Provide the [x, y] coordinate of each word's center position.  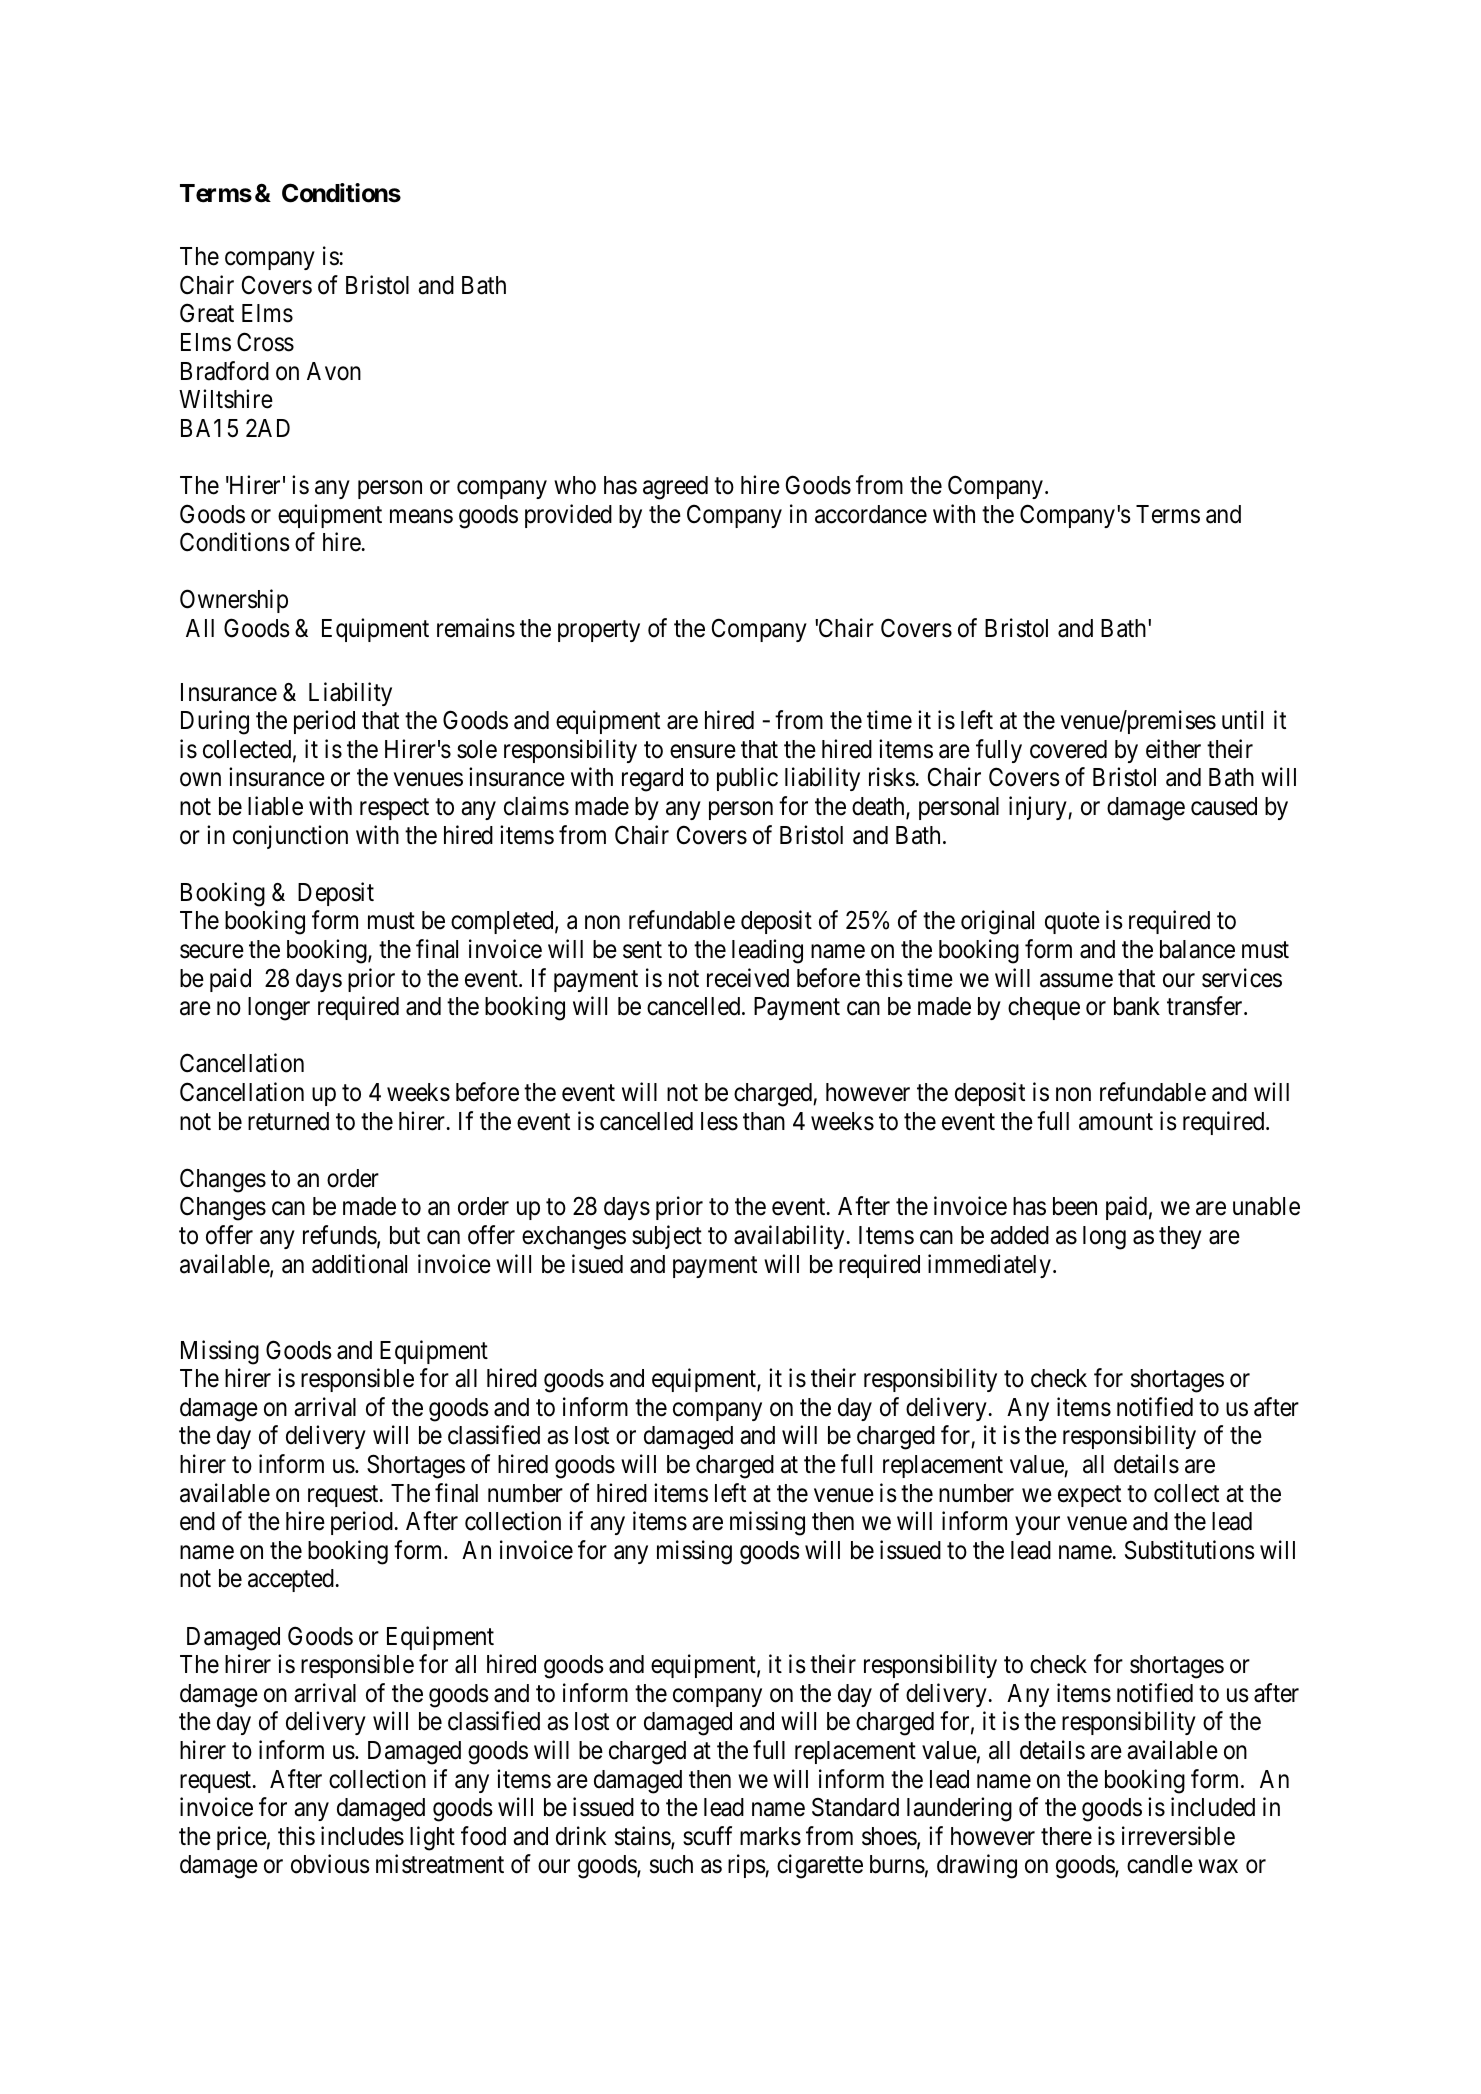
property [599, 631]
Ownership [234, 601]
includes [362, 1836]
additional [359, 1264]
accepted [292, 1580]
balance [1197, 949]
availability [790, 1237]
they [1180, 1237]
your [1037, 1526]
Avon [334, 371]
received [748, 978]
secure [212, 952]
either [1173, 749]
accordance [871, 514]
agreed [675, 488]
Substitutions [1190, 1550]
